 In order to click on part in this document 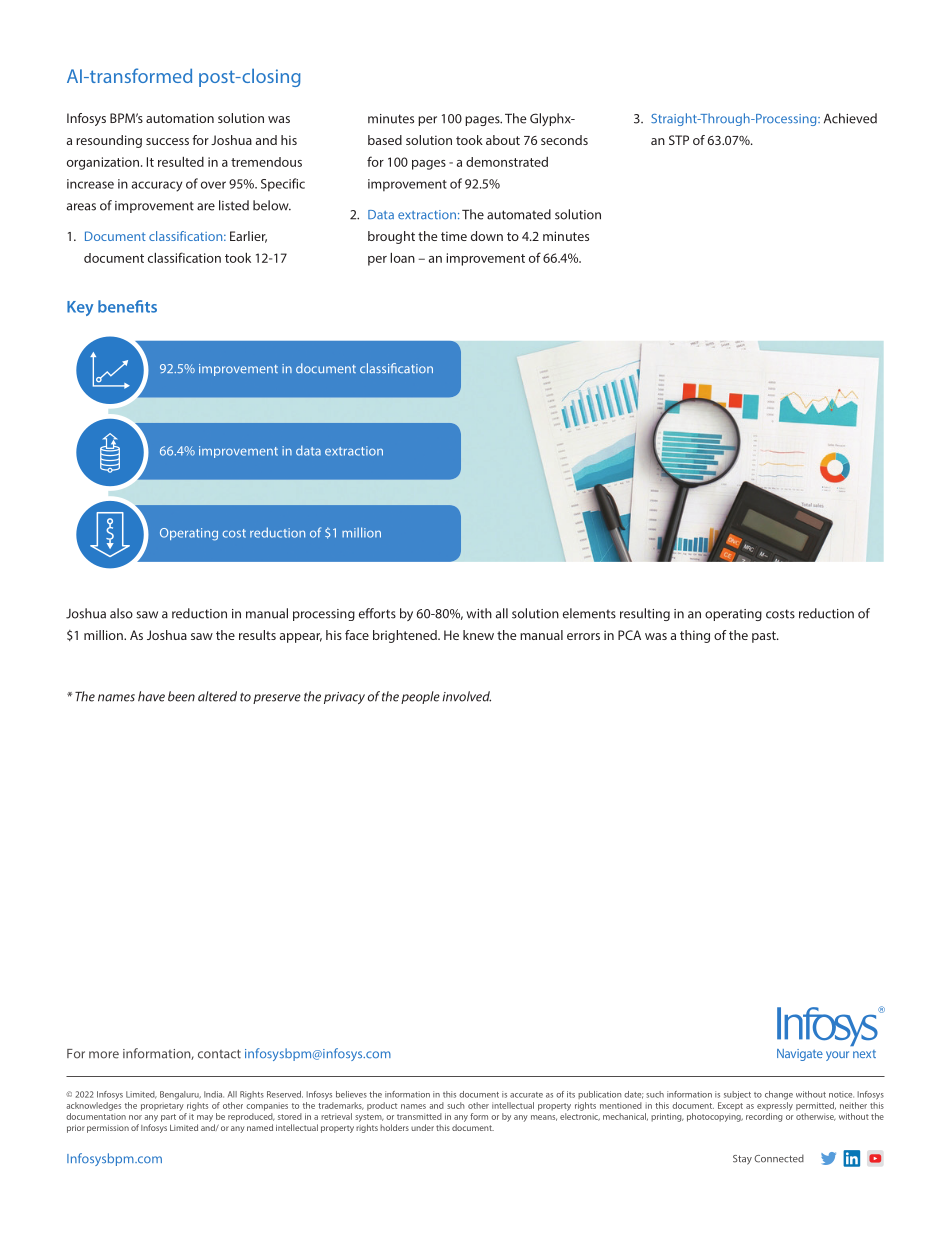, I will do `click(168, 1118)`.
